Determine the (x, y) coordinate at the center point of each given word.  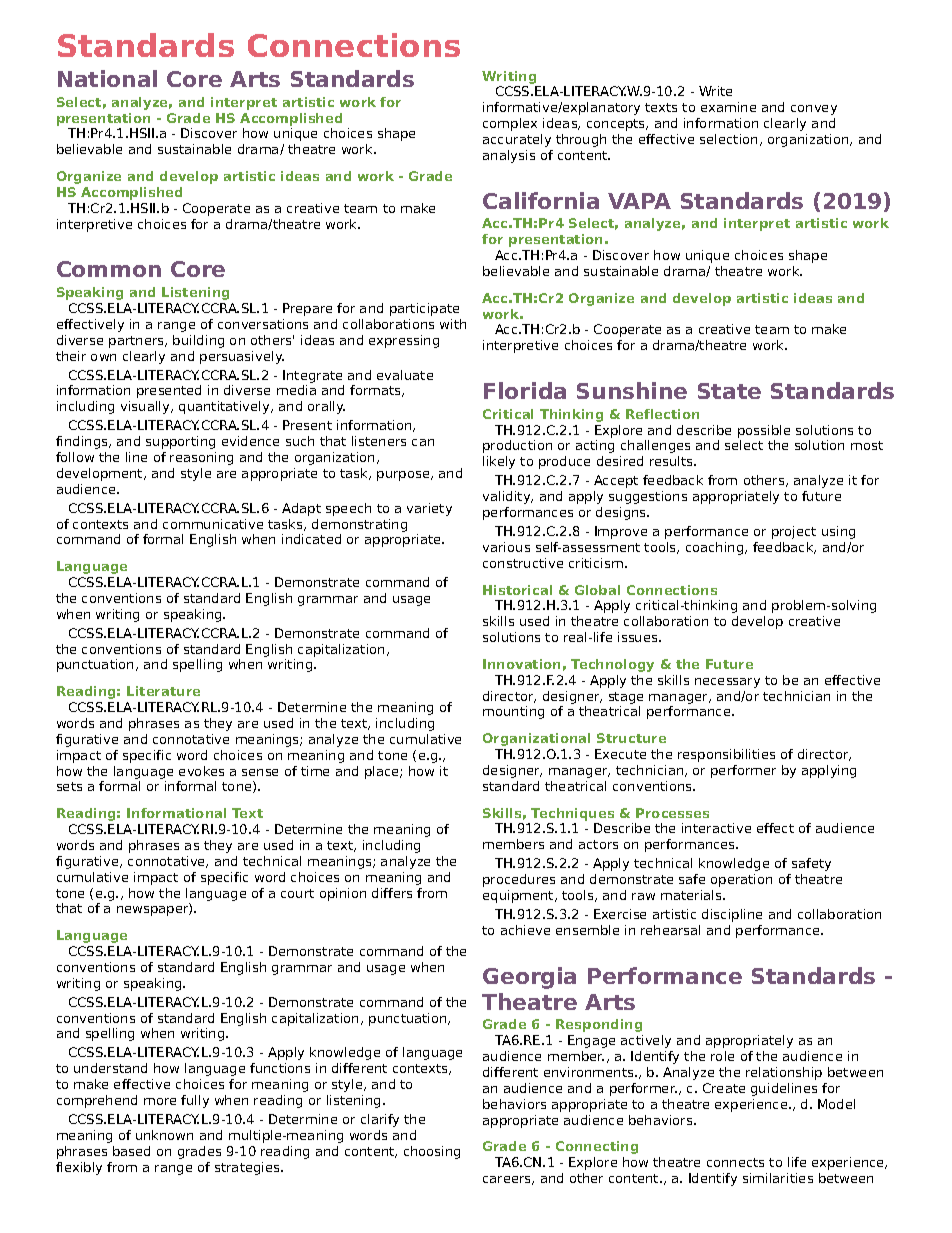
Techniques (572, 814)
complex (510, 124)
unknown (164, 1135)
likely (499, 462)
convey (814, 110)
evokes (201, 771)
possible (764, 431)
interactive (716, 828)
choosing (432, 1152)
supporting (180, 442)
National (107, 78)
